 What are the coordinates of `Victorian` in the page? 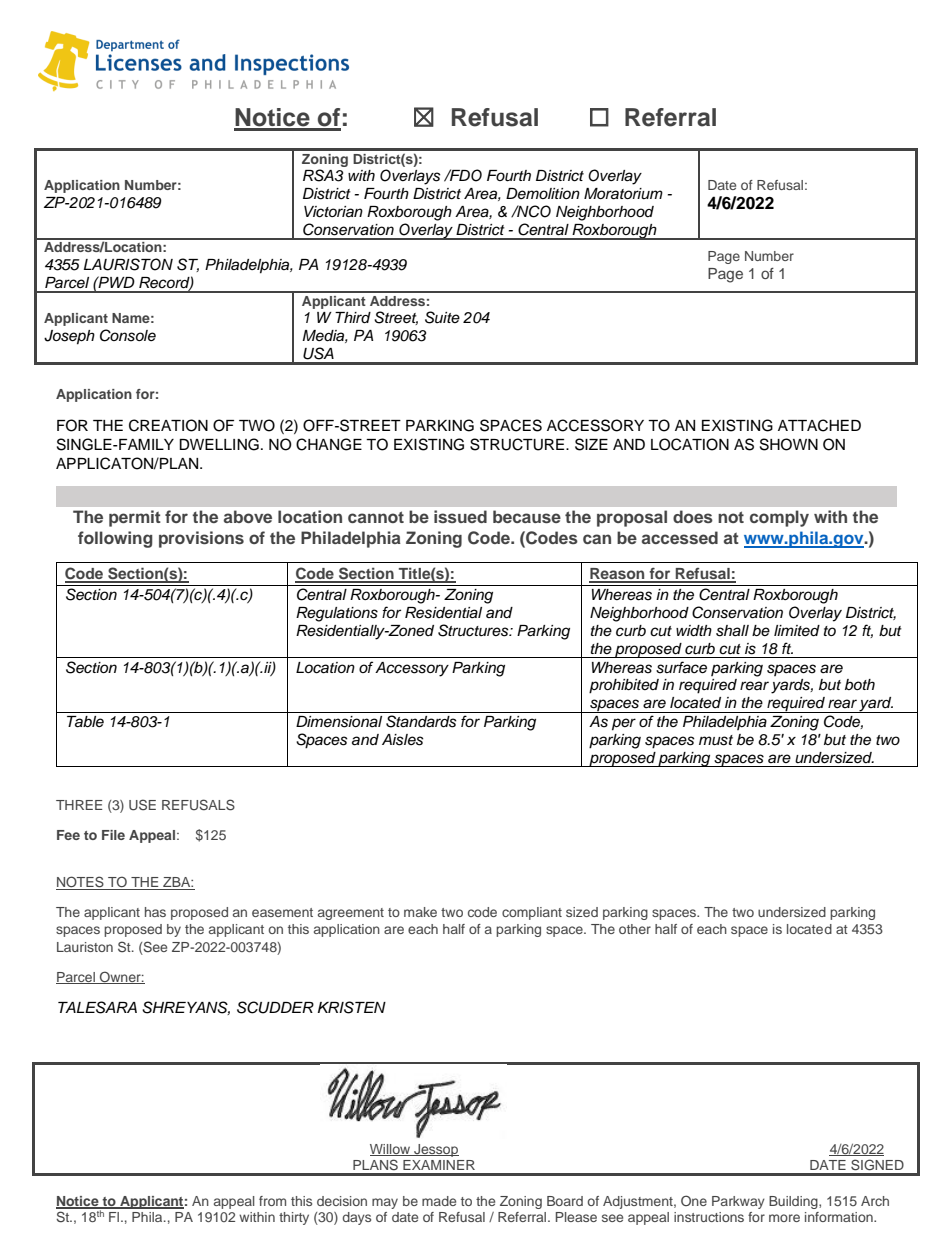 It's located at (333, 212).
